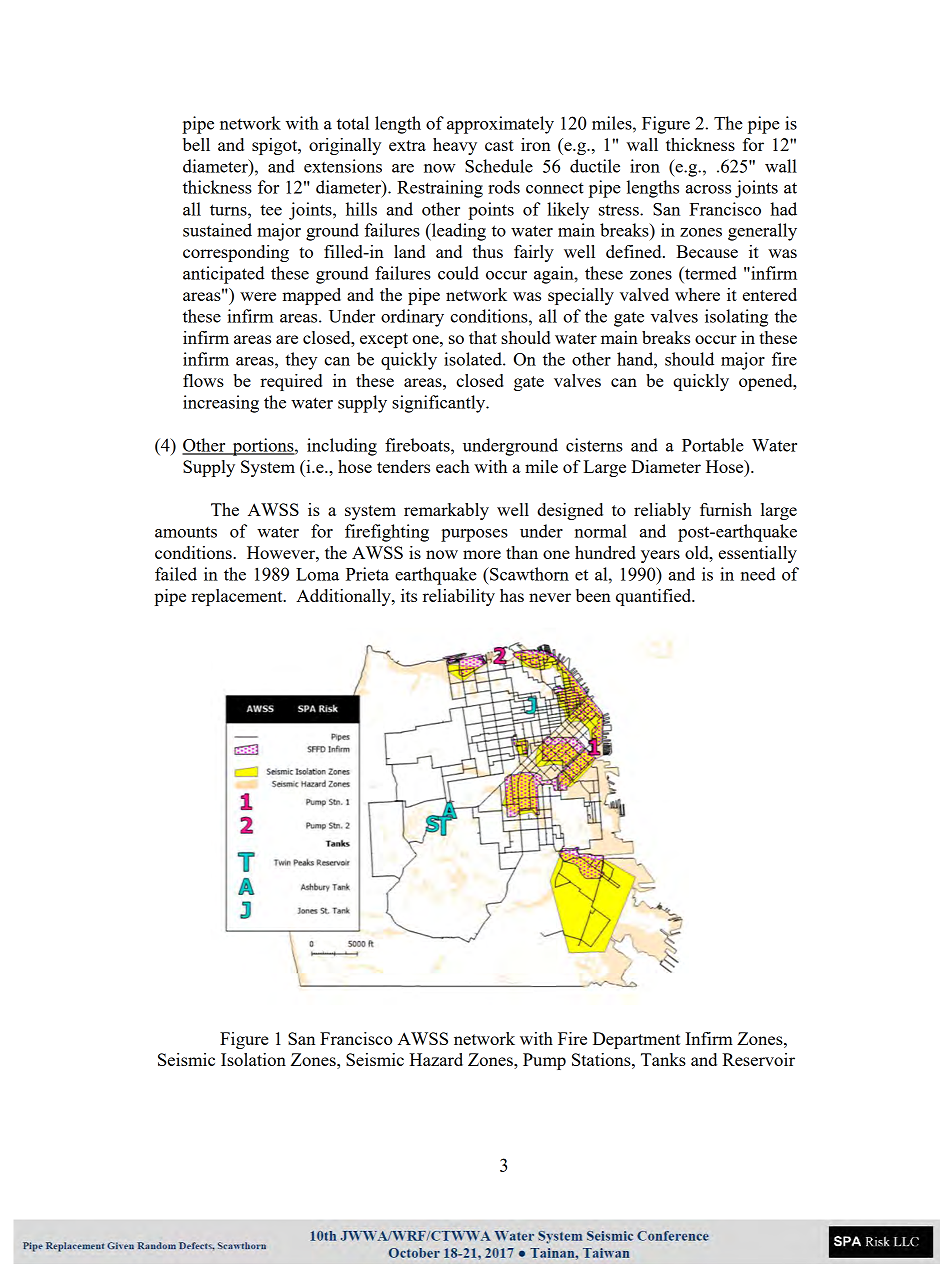 This screenshot has height=1272, width=952. What do you see at coordinates (344, 597) in the screenshot?
I see `Additionally` at bounding box center [344, 597].
